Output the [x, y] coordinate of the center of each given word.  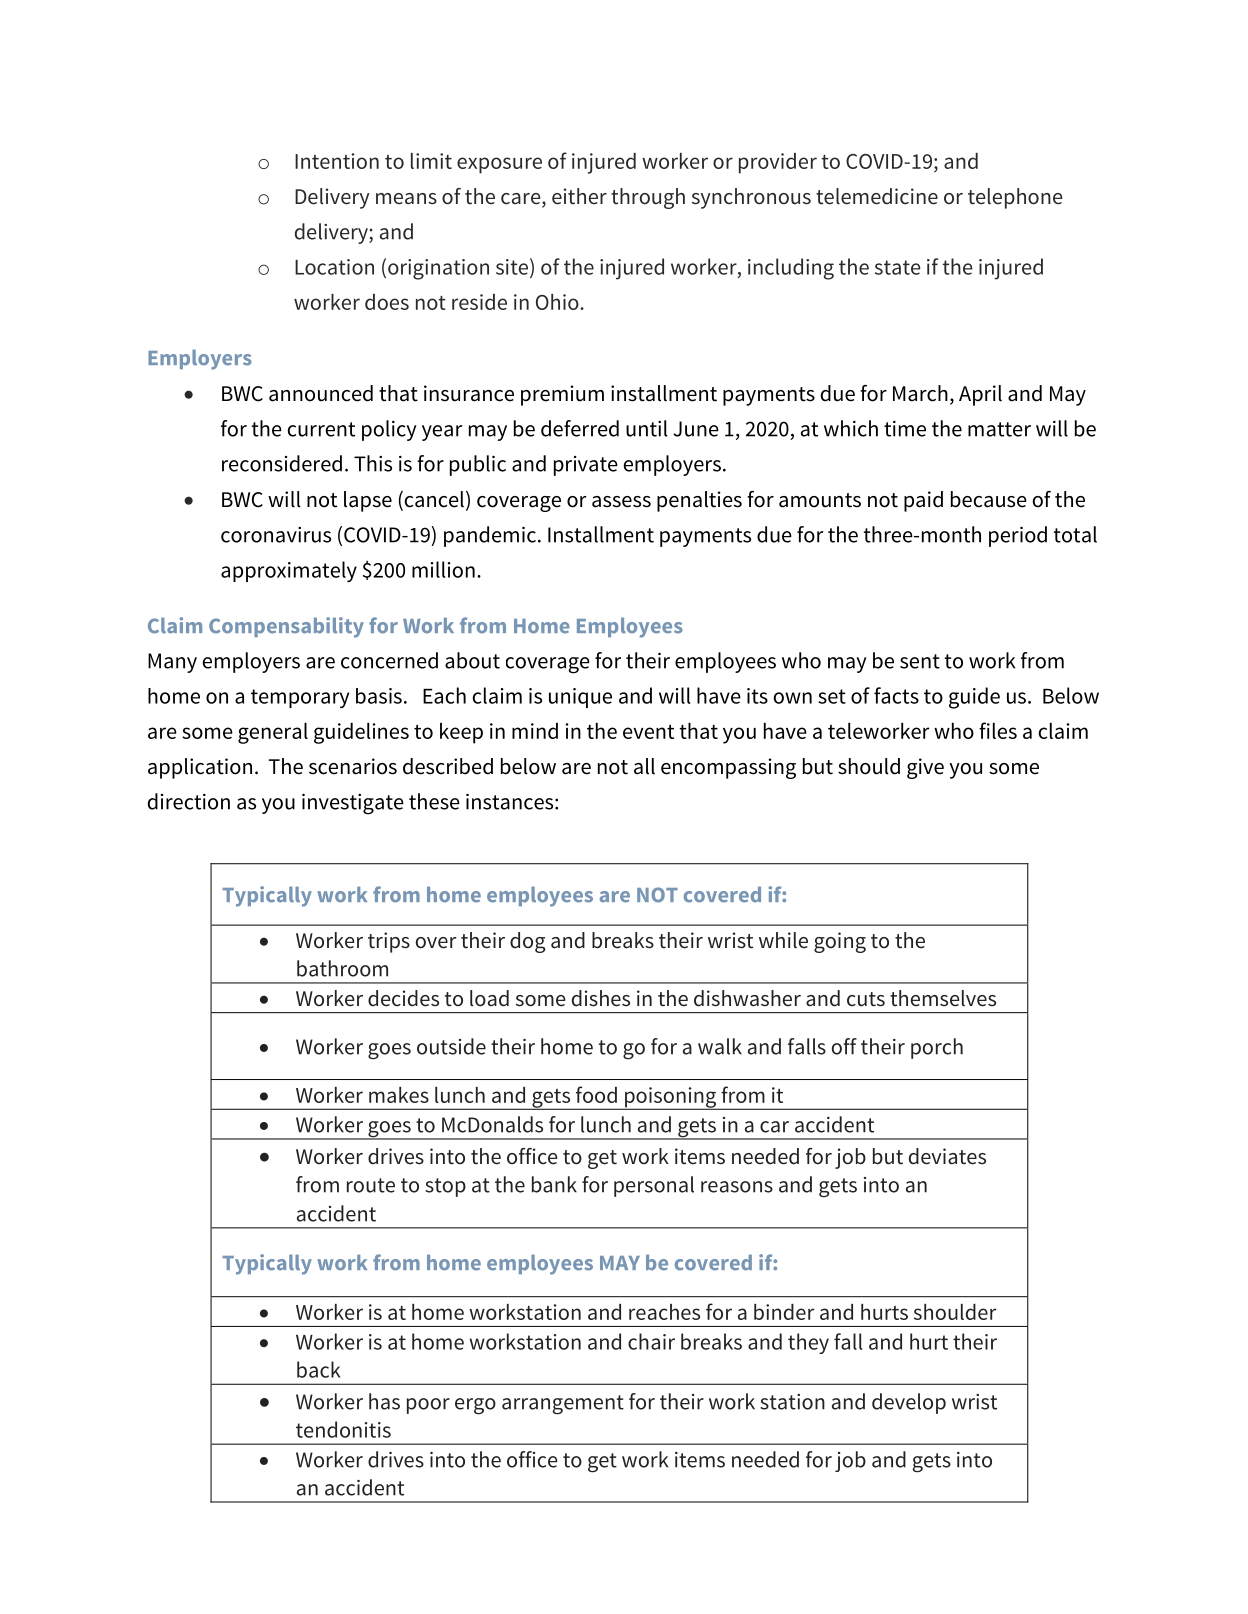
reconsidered [282, 463]
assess [621, 502]
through [648, 198]
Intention [337, 161]
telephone [1015, 198]
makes [399, 1095]
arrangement [563, 1405]
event [648, 732]
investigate [353, 804]
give [925, 768]
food [596, 1094]
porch [937, 1048]
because [989, 499]
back [319, 1369]
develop [909, 1403]
